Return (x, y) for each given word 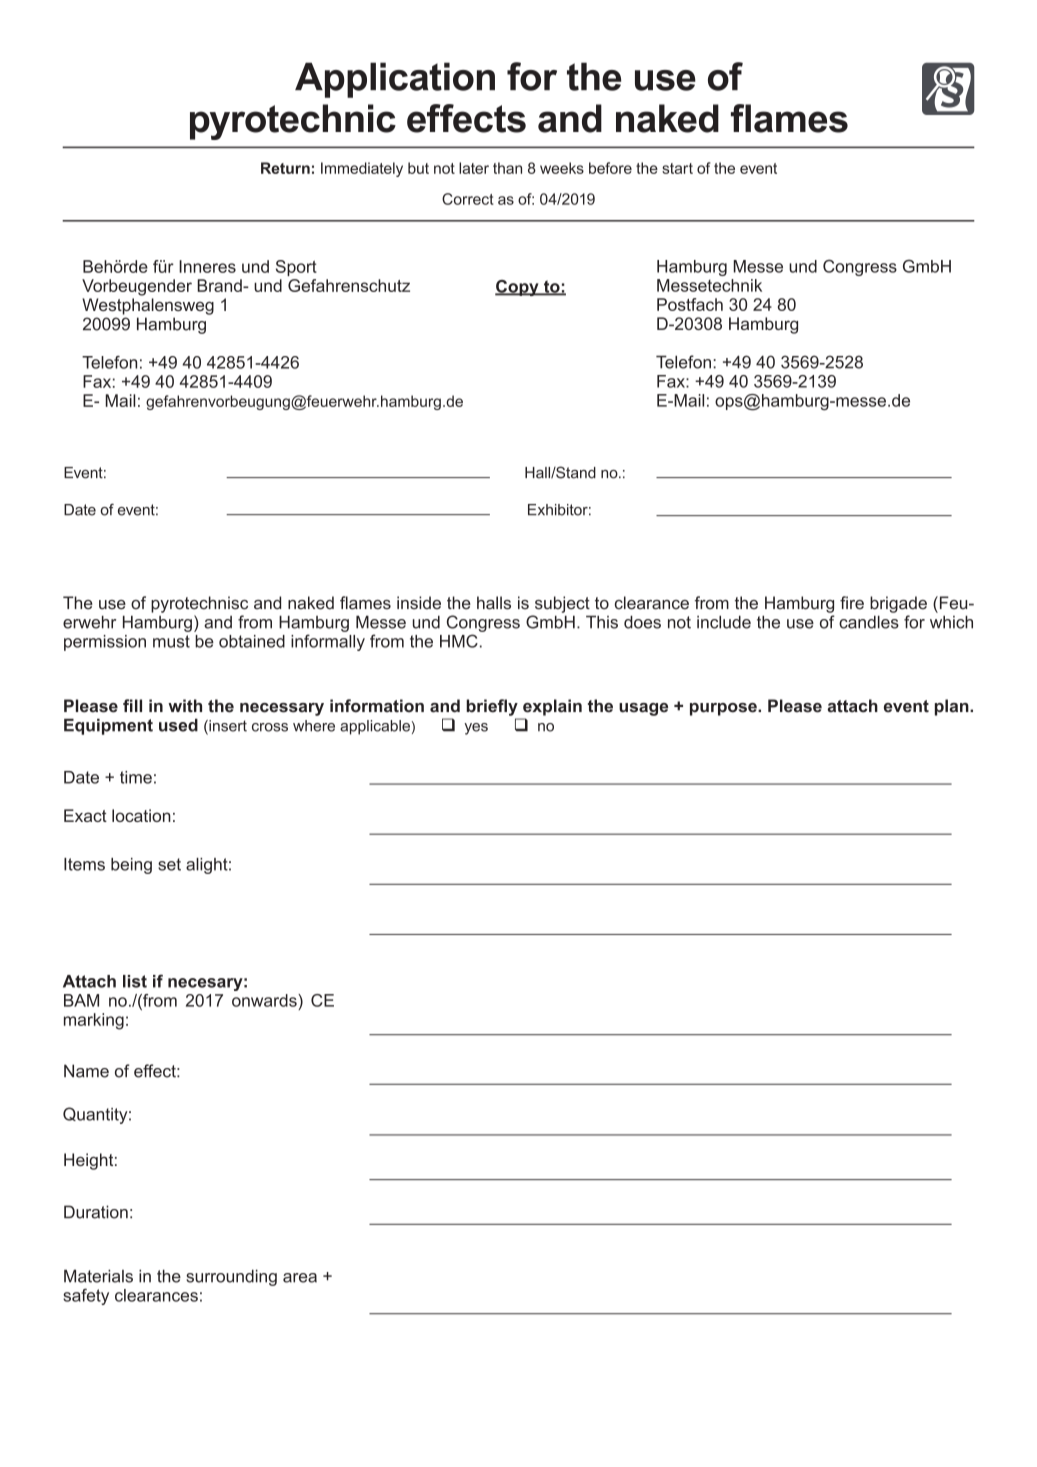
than (507, 168)
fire (852, 603)
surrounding (231, 1277)
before (610, 168)
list (135, 981)
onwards (265, 1000)
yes (476, 729)
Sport (296, 268)
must (171, 641)
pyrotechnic (293, 122)
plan (953, 707)
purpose (724, 709)
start (677, 168)
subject (562, 604)
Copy (518, 288)
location (141, 815)
